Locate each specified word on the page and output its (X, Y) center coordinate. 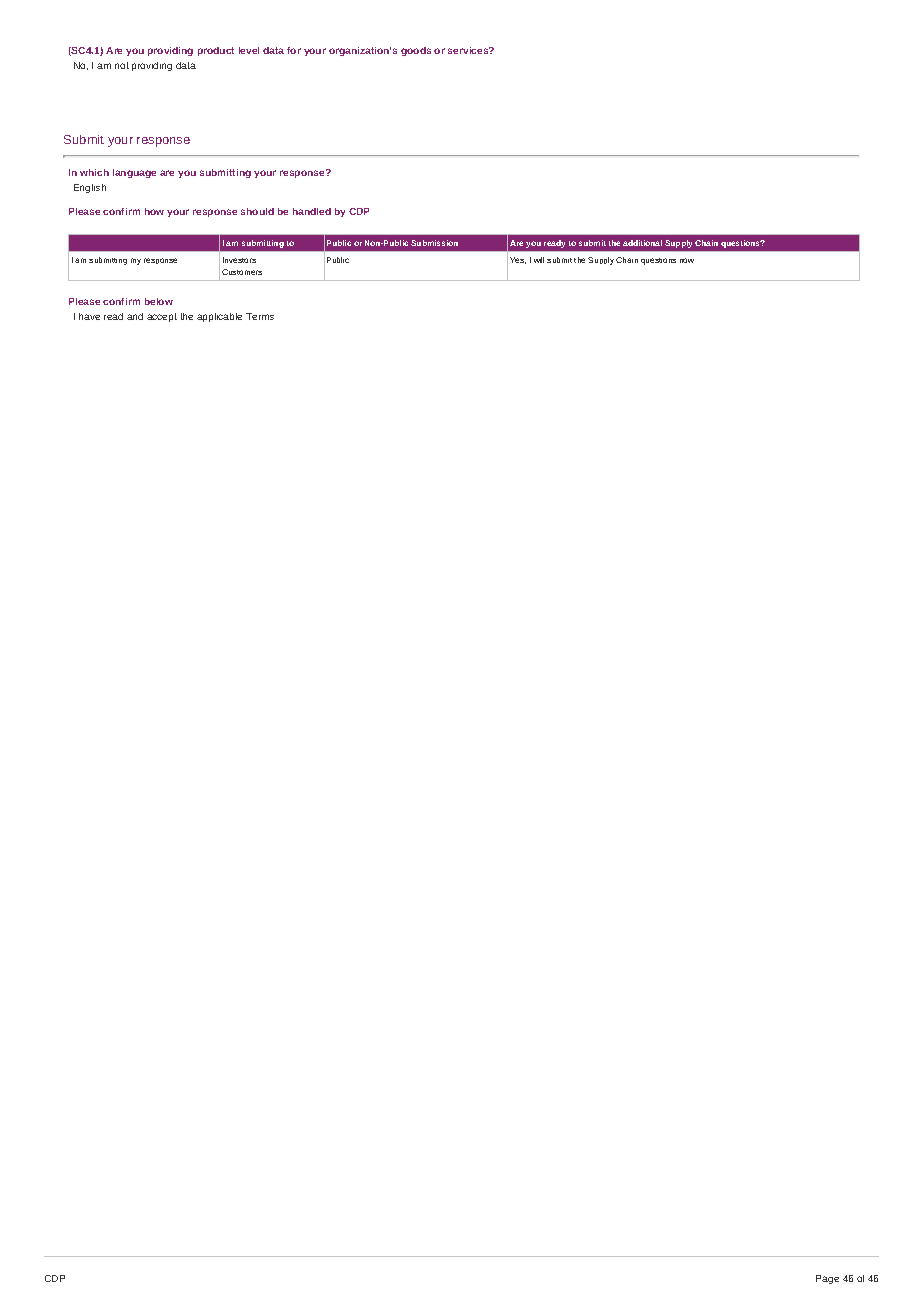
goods (416, 51)
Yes (518, 260)
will (539, 260)
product (216, 51)
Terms (260, 316)
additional (642, 243)
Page (827, 1279)
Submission (434, 243)
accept (162, 317)
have (89, 316)
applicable (219, 317)
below (159, 301)
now (687, 260)
